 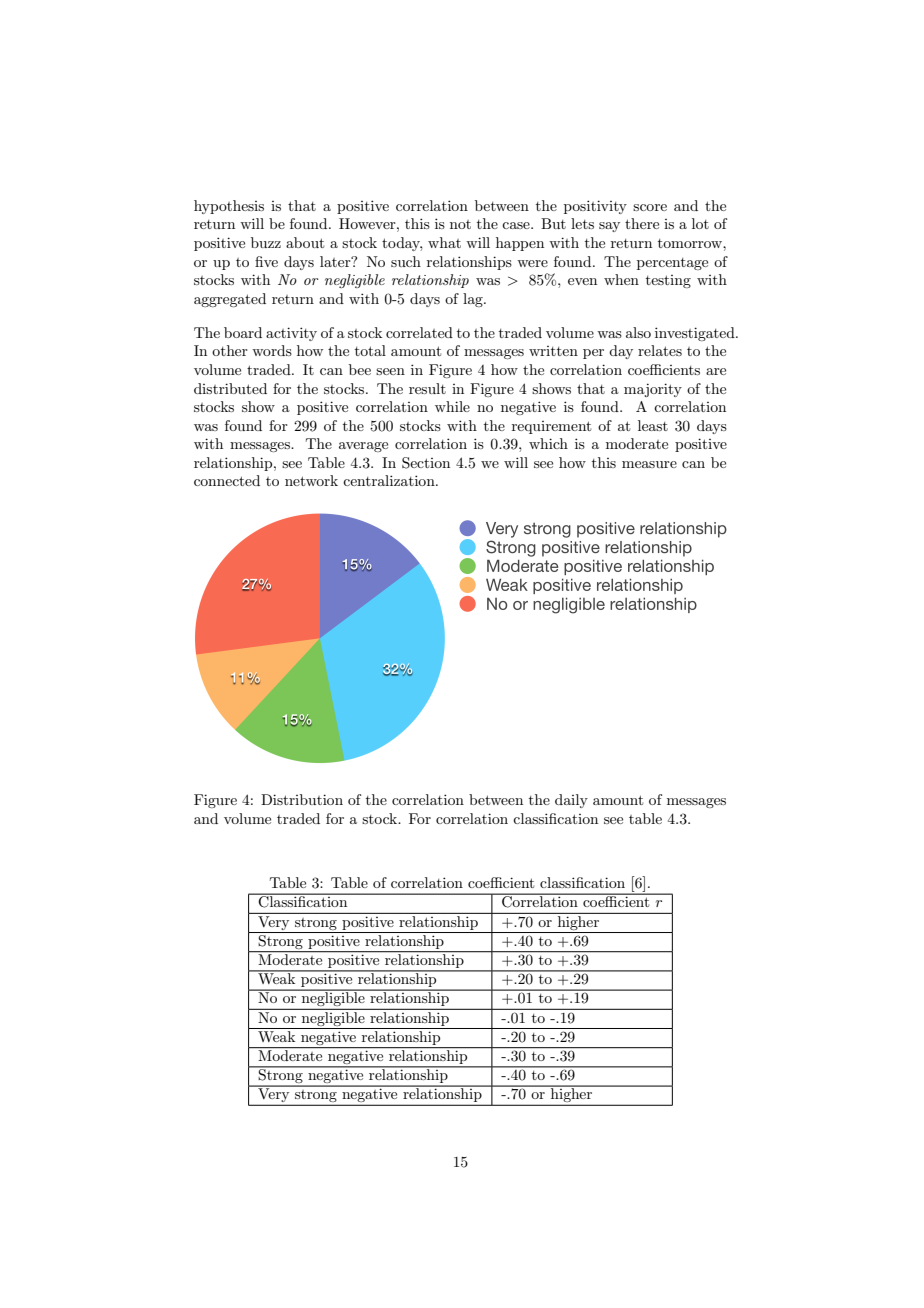 What do you see at coordinates (305, 242) in the screenshot?
I see `about` at bounding box center [305, 242].
